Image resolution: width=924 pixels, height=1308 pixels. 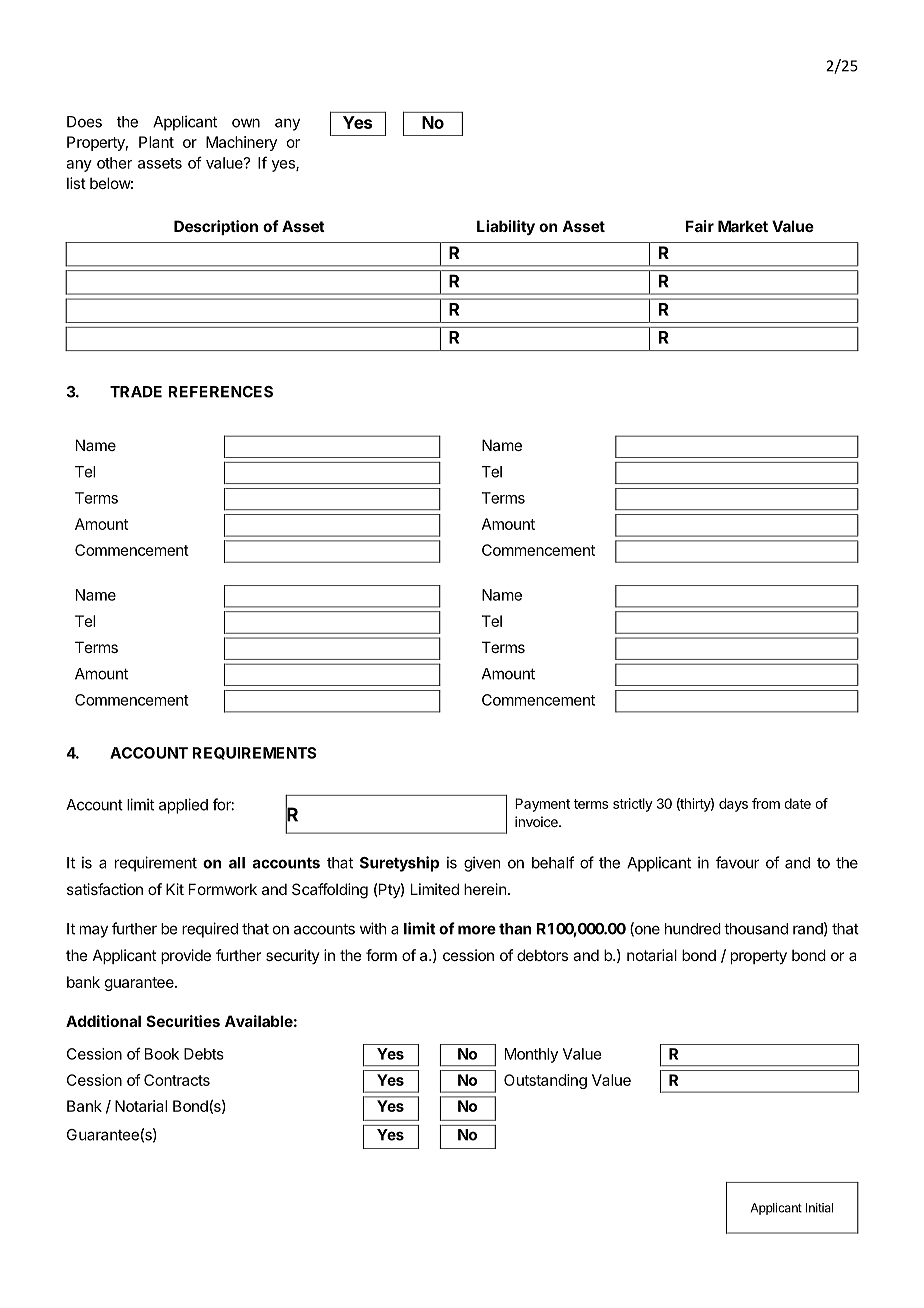 I want to click on Kit, so click(x=175, y=889).
